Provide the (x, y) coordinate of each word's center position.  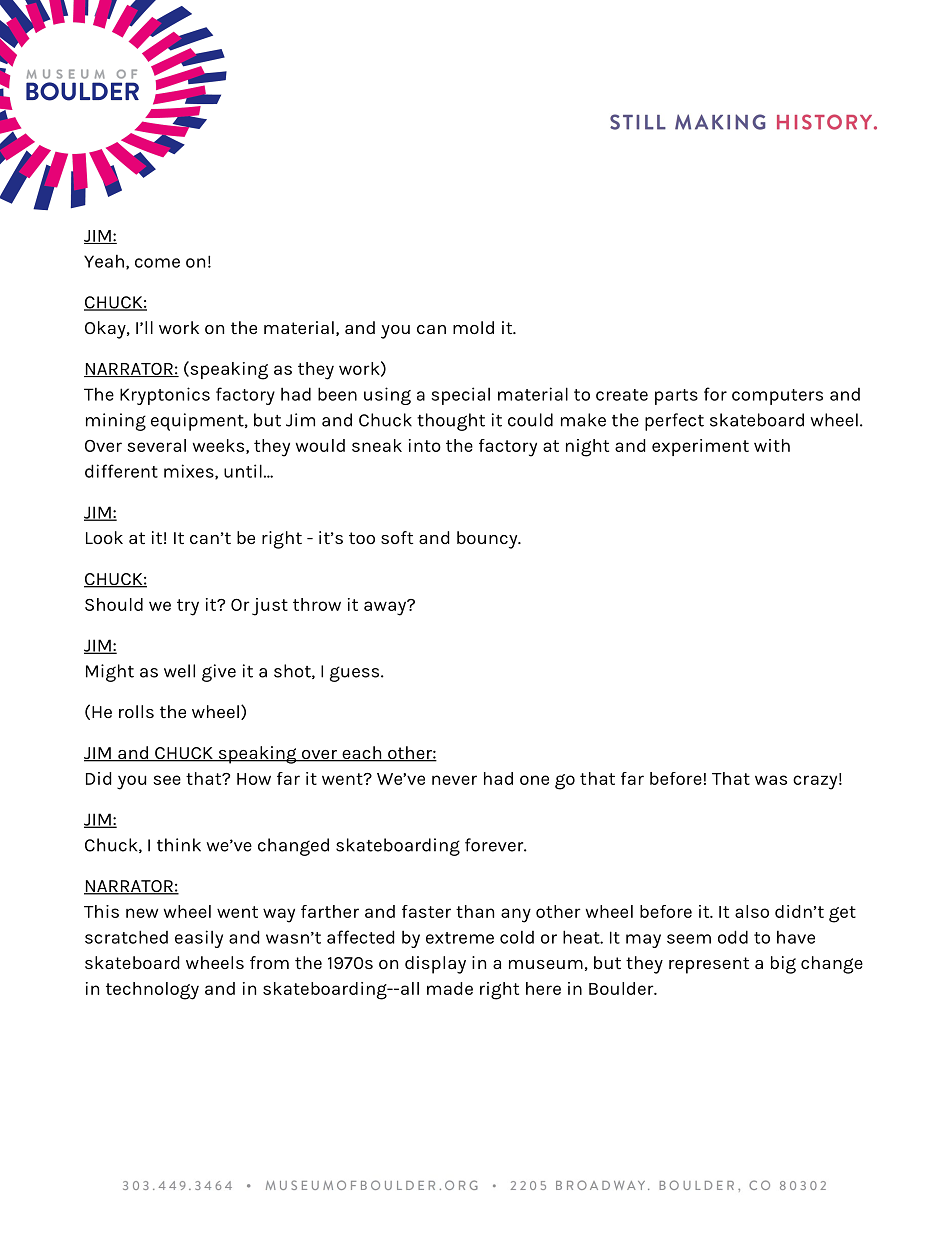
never (454, 780)
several (156, 445)
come (157, 263)
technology (152, 991)
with (772, 445)
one (534, 780)
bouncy (488, 540)
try (188, 607)
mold (473, 327)
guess (356, 674)
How (254, 779)
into (425, 445)
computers (777, 397)
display (435, 965)
